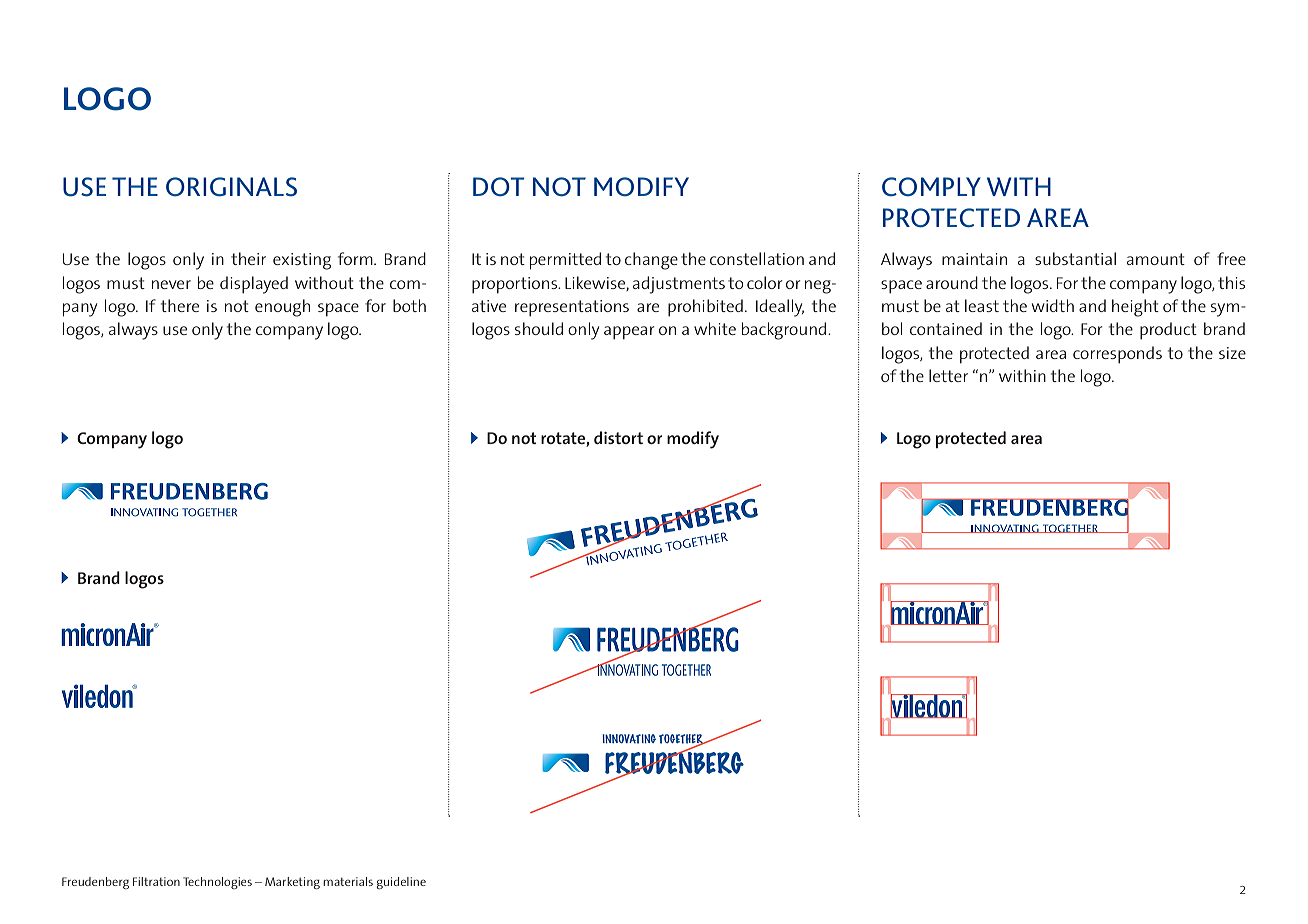 This screenshot has height=924, width=1308. What do you see at coordinates (292, 883) in the screenshot?
I see `Marketing` at bounding box center [292, 883].
